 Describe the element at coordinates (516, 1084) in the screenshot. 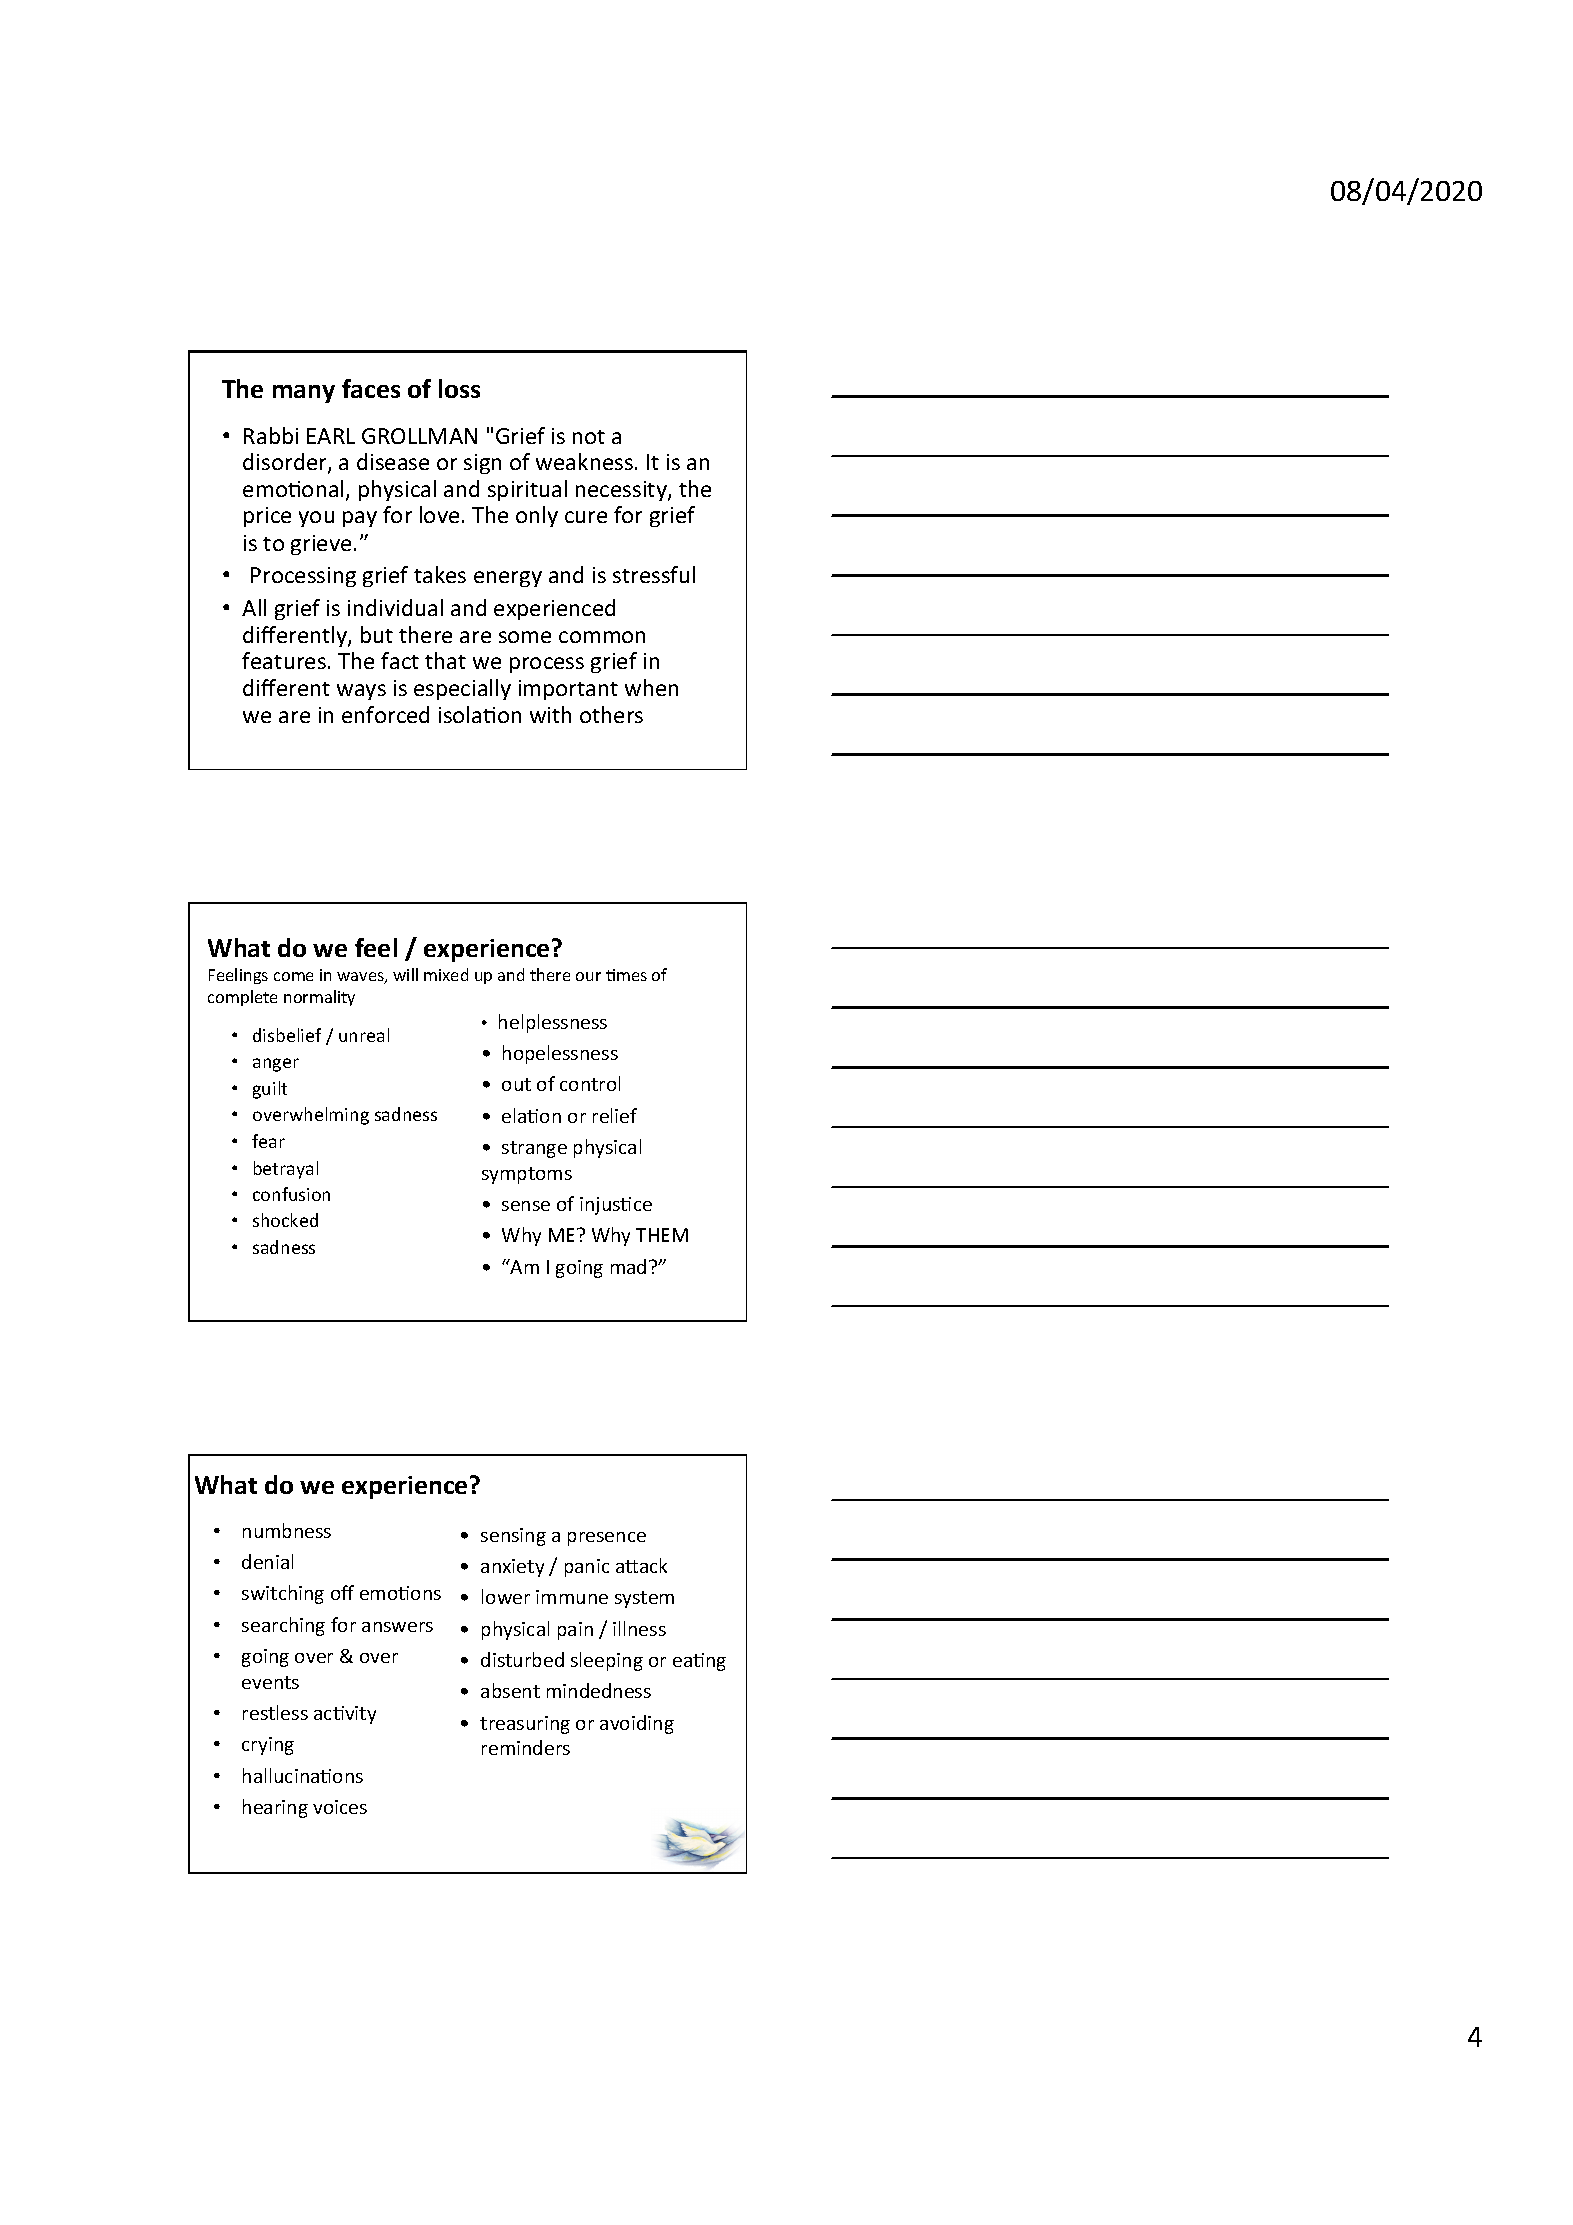

I see `out` at that location.
